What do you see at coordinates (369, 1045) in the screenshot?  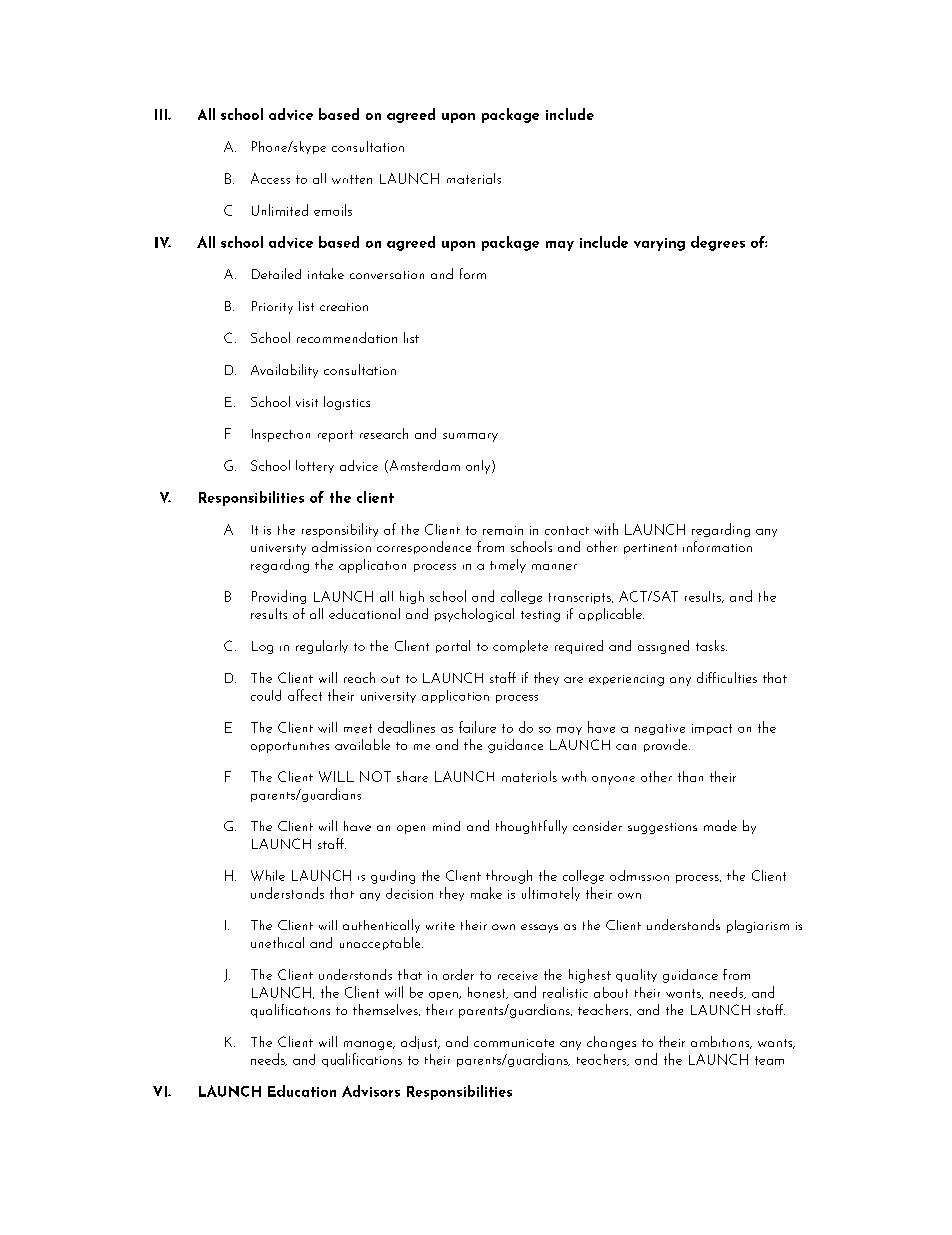 I see `manage` at bounding box center [369, 1045].
